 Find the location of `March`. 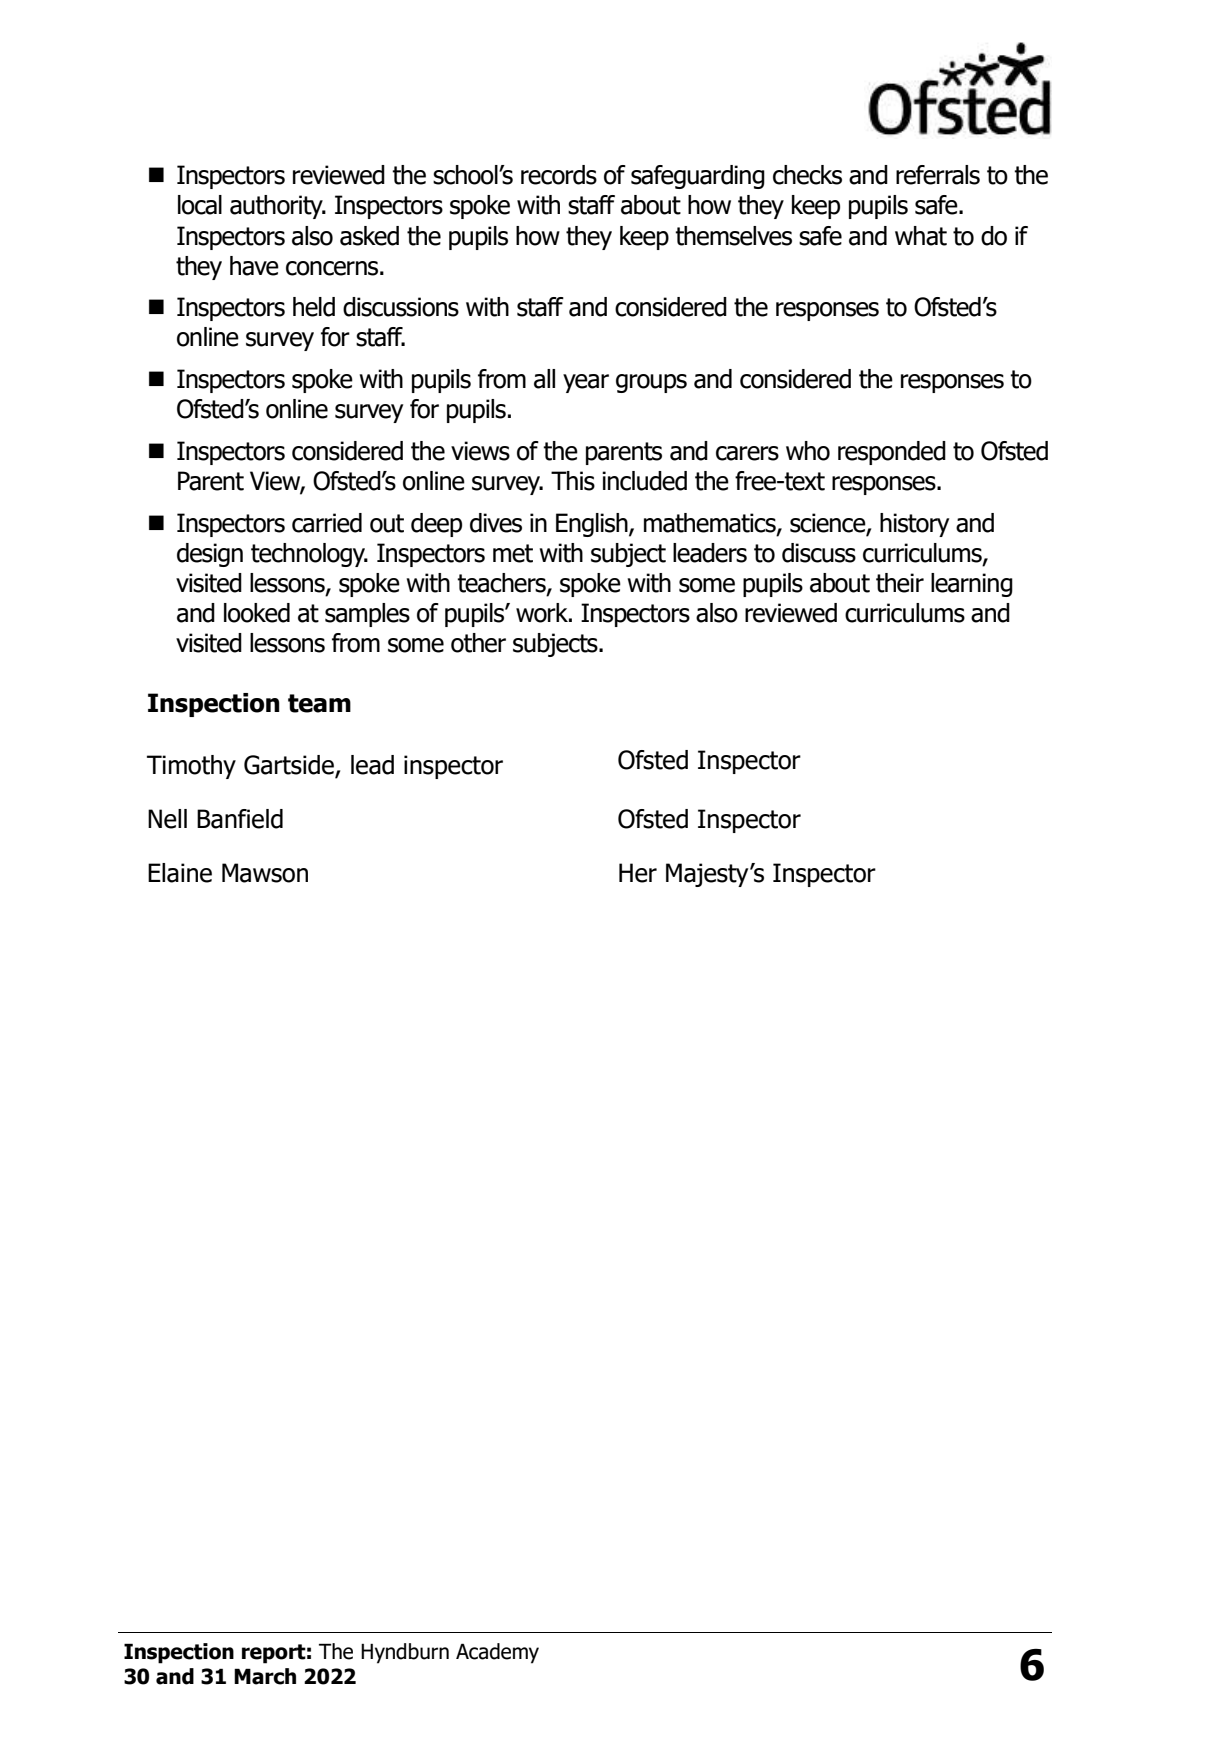

March is located at coordinates (265, 1676).
